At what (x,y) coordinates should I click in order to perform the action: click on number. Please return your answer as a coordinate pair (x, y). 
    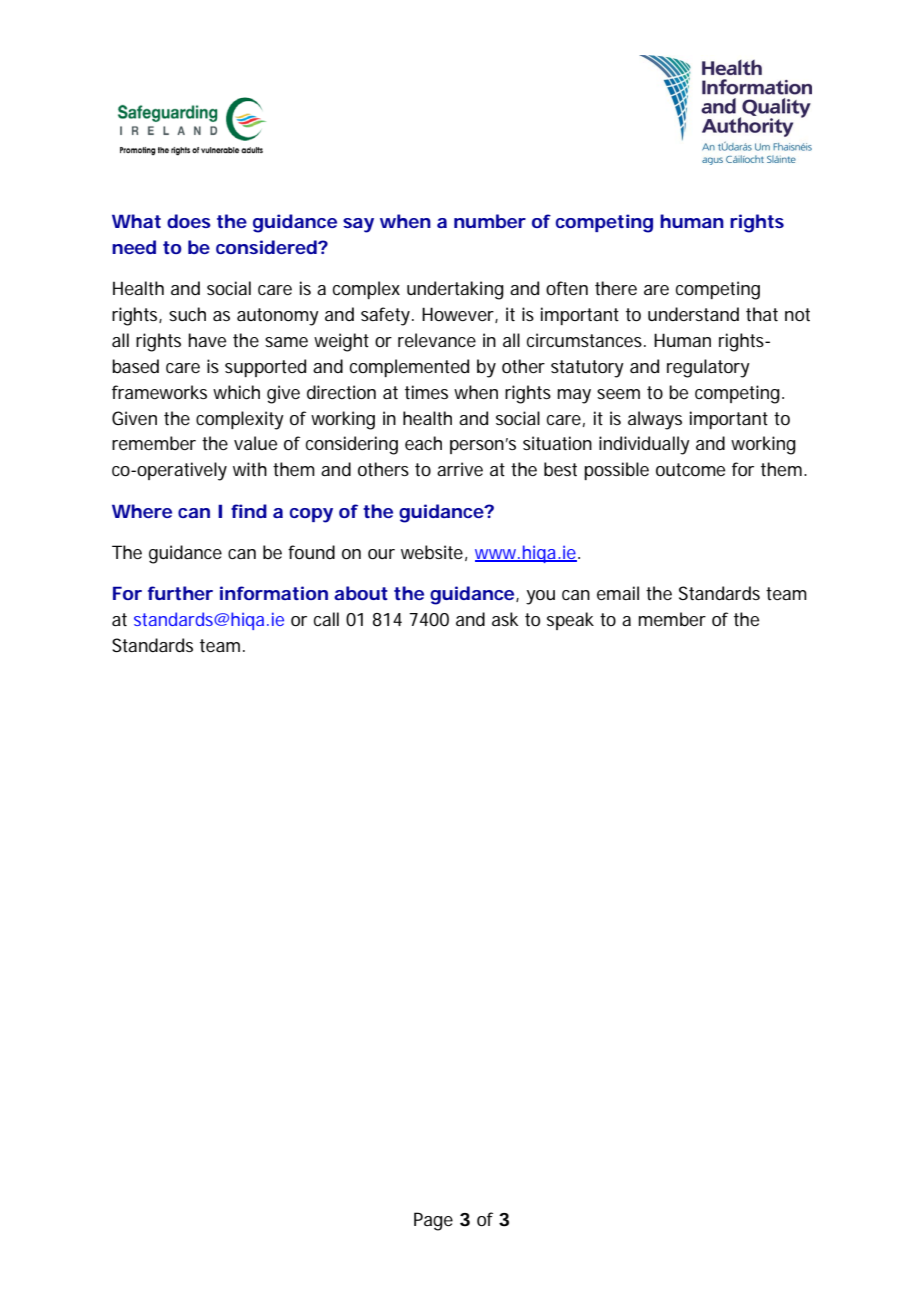
    Looking at the image, I should click on (490, 221).
